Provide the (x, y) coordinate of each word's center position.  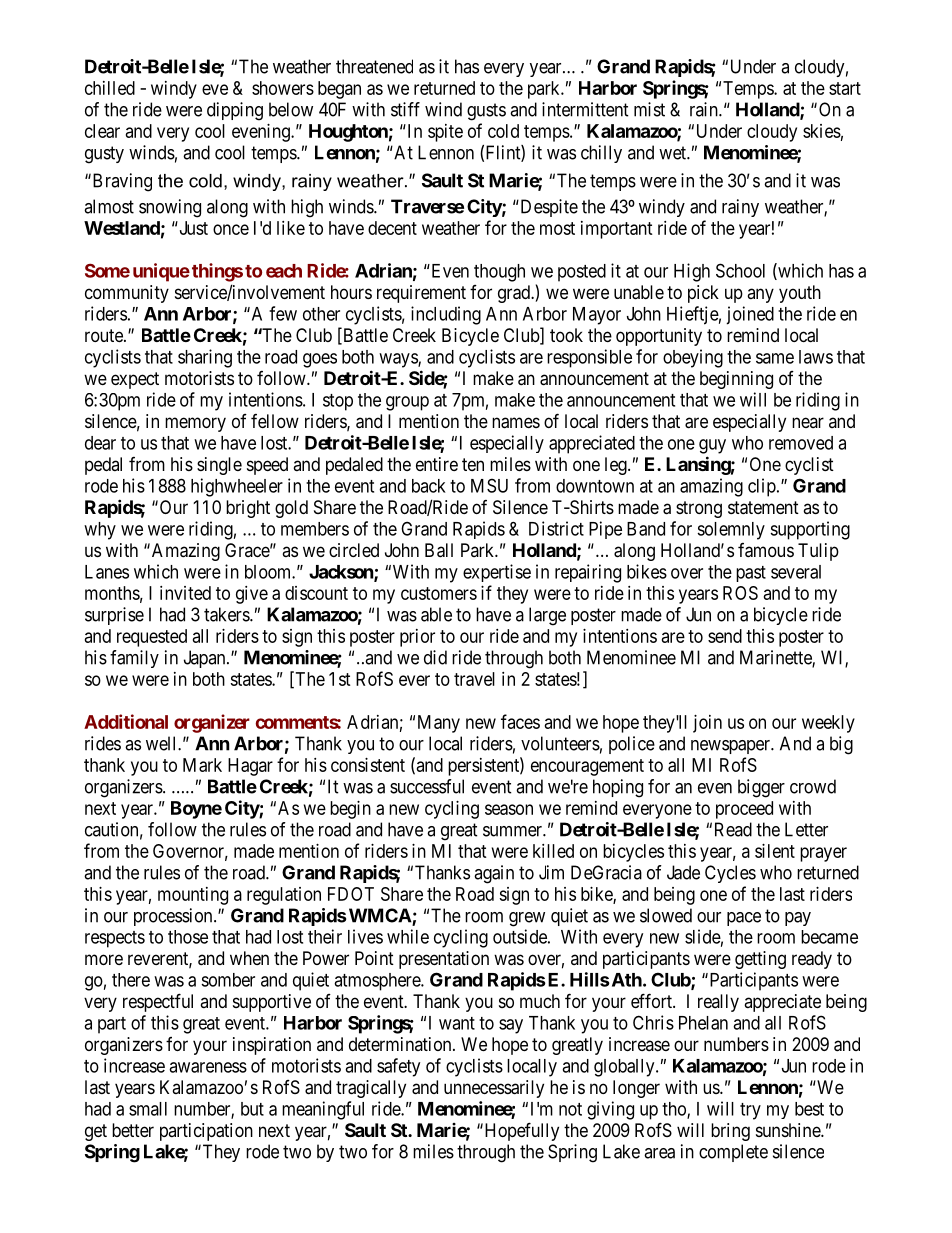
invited (185, 593)
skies (822, 131)
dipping (235, 111)
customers (439, 593)
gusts (486, 112)
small (148, 1109)
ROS (740, 593)
